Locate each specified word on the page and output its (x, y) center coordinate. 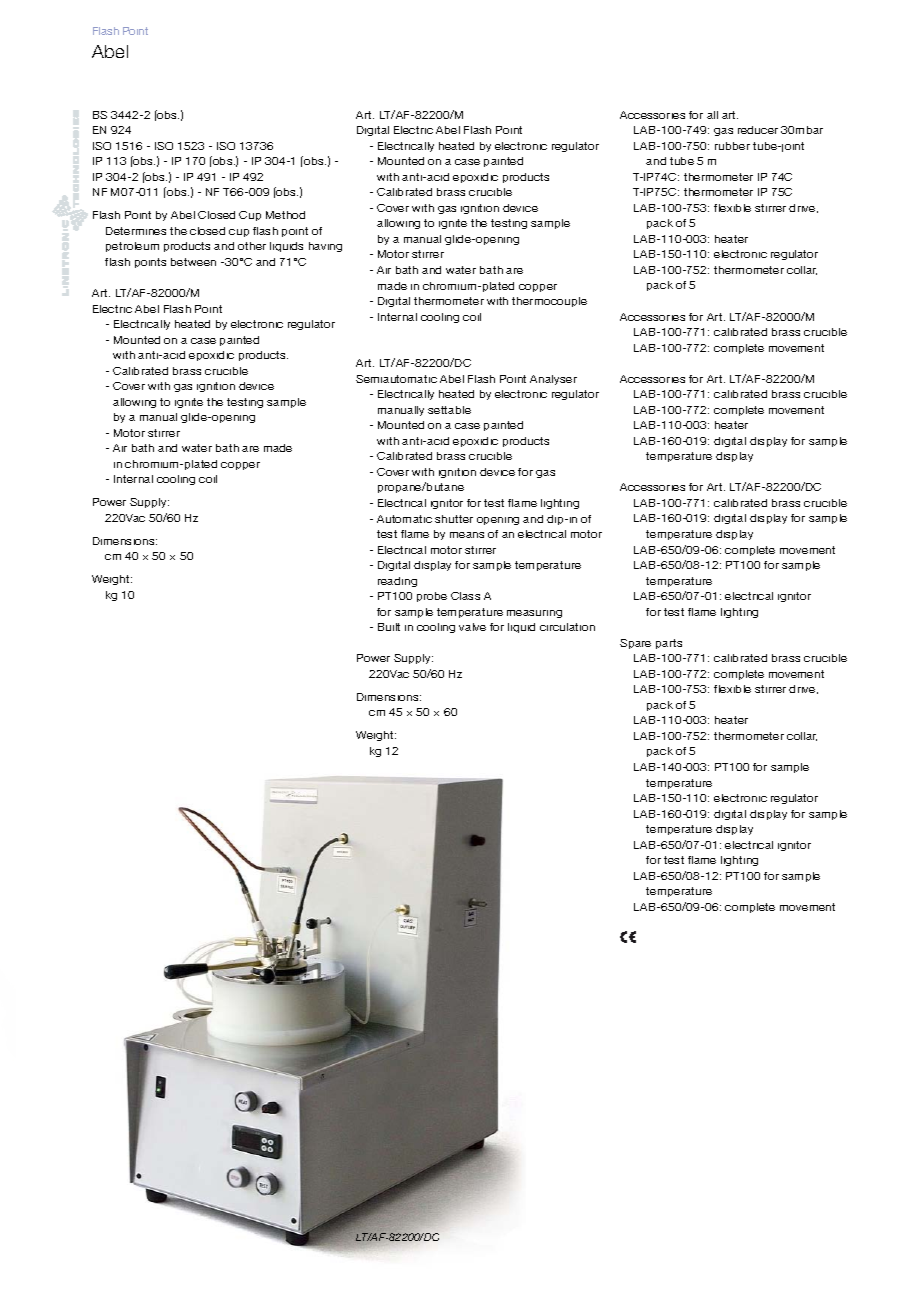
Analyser (553, 380)
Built (389, 627)
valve (472, 627)
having (325, 247)
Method (285, 215)
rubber (732, 146)
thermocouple (549, 302)
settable (449, 410)
